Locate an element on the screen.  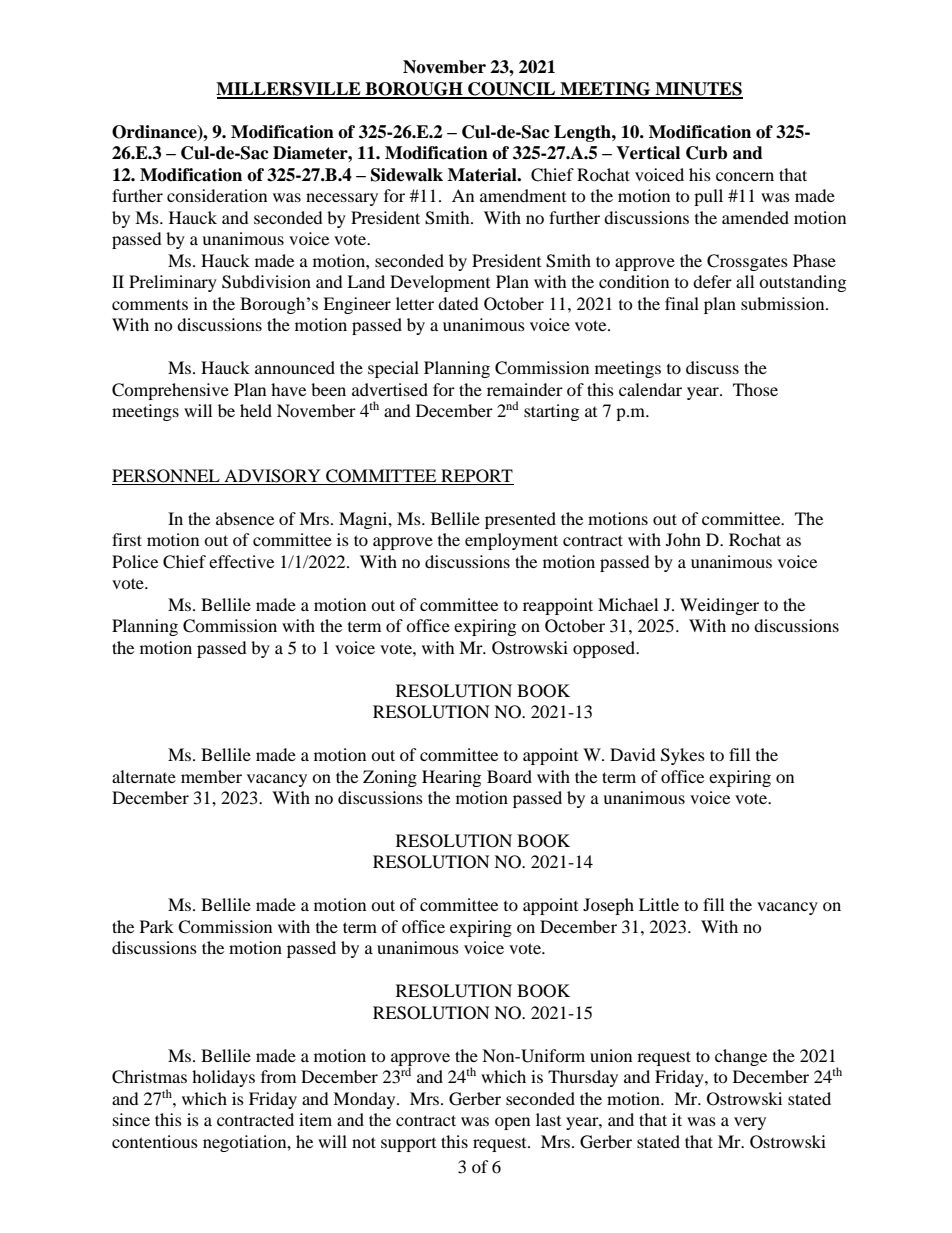
holidays is located at coordinates (223, 1078).
